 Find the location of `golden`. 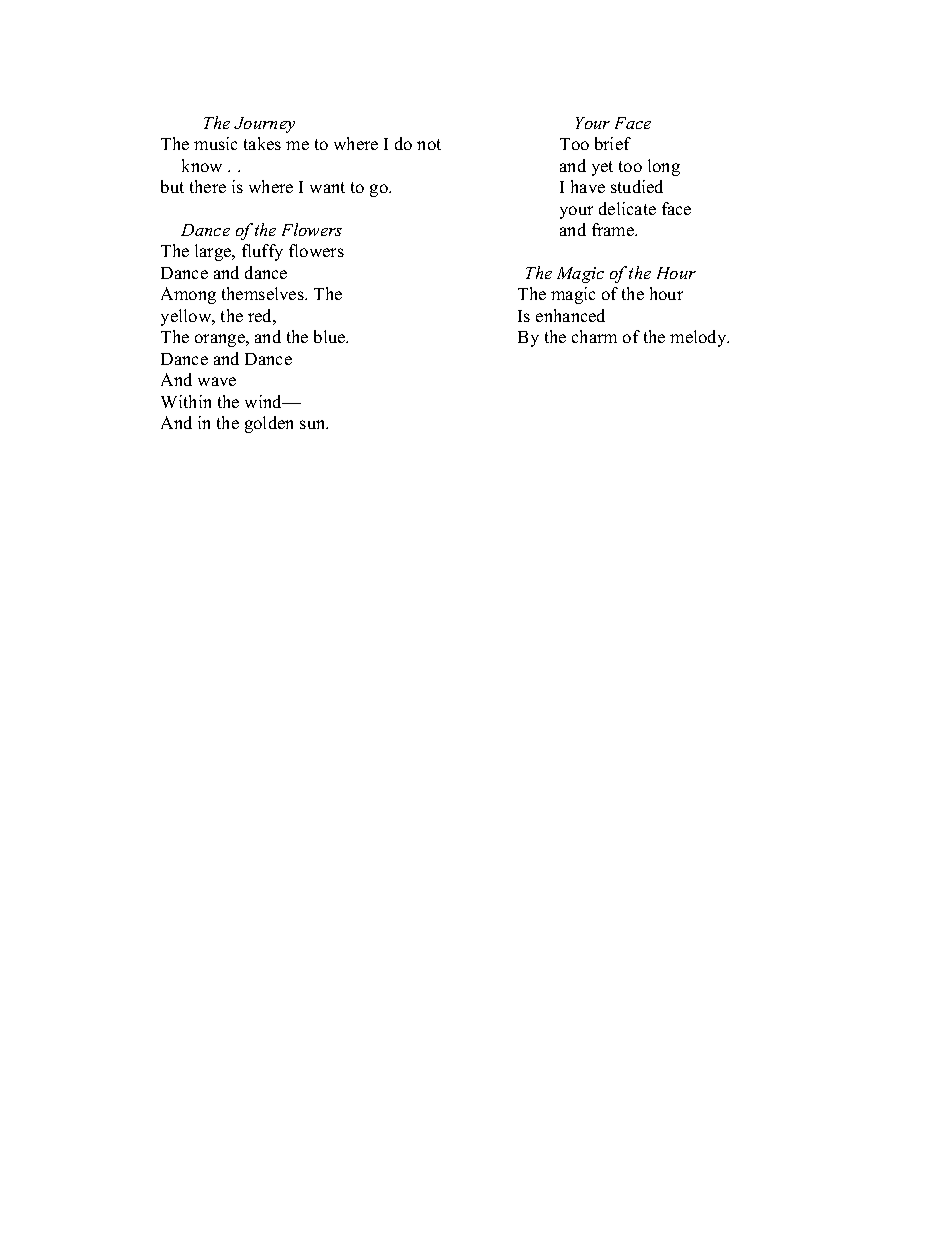

golden is located at coordinates (269, 424).
